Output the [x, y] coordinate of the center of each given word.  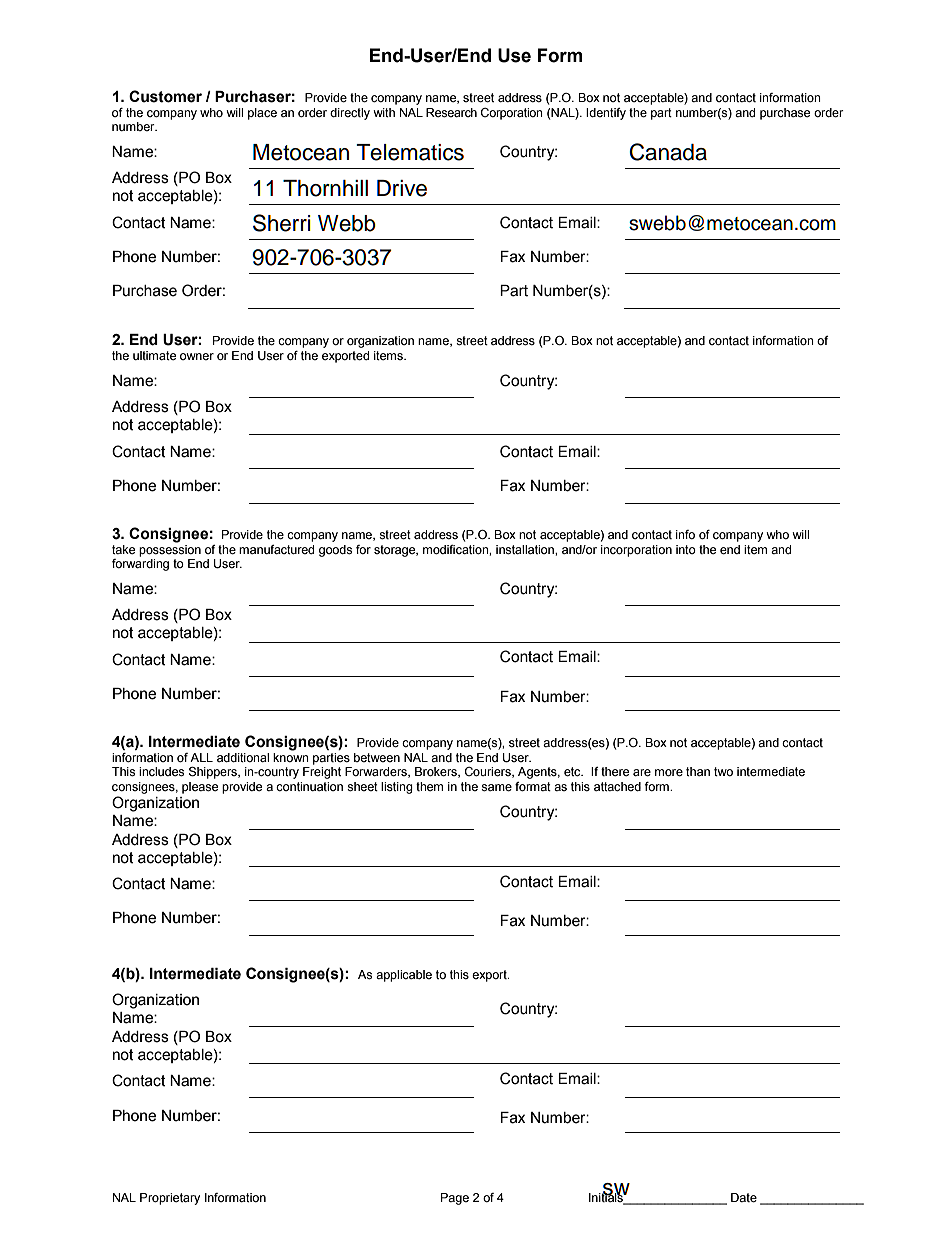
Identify [606, 114]
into [686, 549]
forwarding [140, 565]
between [377, 757]
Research [451, 113]
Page [455, 1199]
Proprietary [170, 1199]
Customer [165, 96]
